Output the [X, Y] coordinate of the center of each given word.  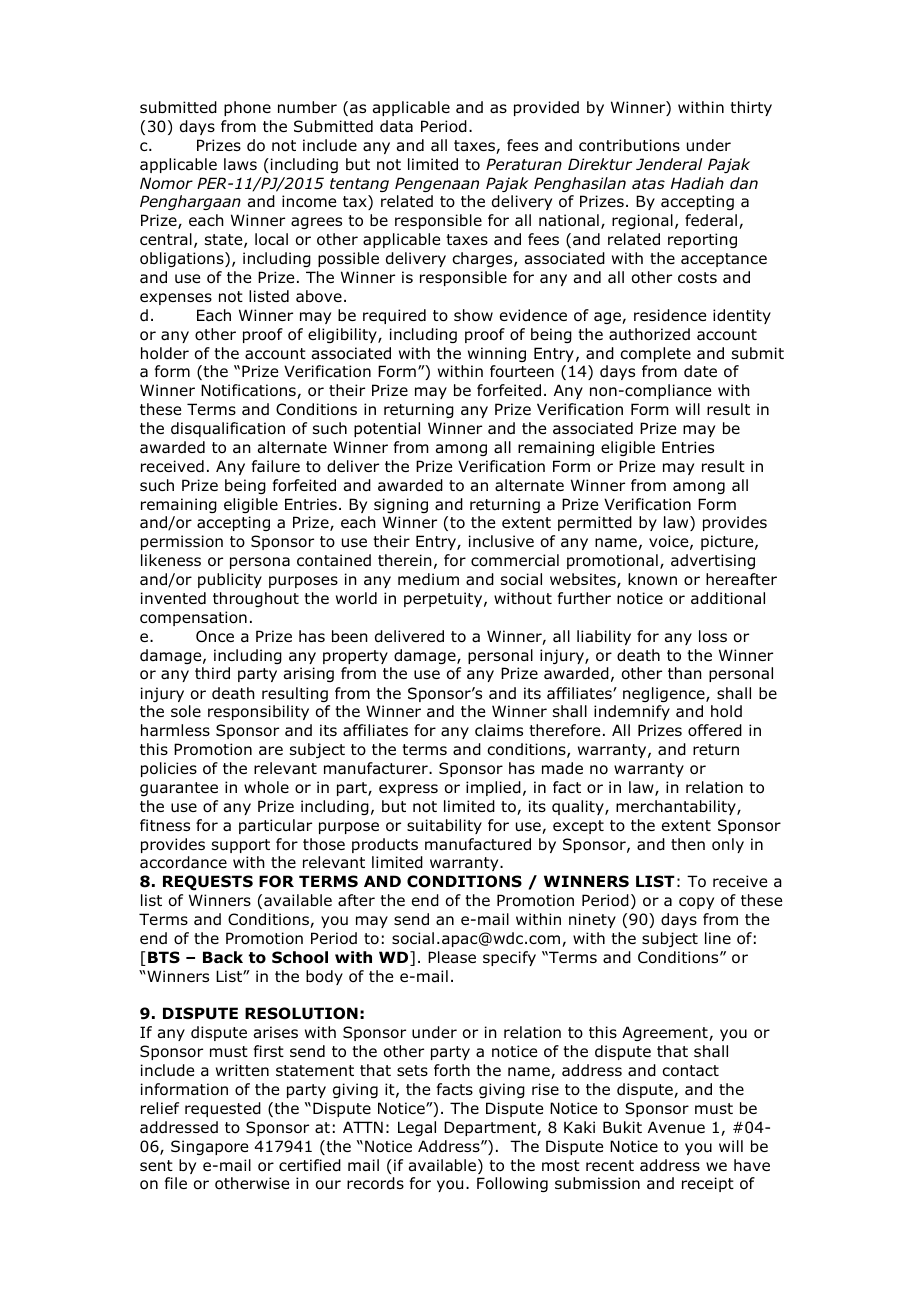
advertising [713, 561]
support [241, 846]
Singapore [209, 1147]
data [396, 126]
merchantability [677, 807]
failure [276, 466]
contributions [629, 145]
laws [240, 164]
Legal [417, 1128]
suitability [444, 826]
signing [401, 505]
